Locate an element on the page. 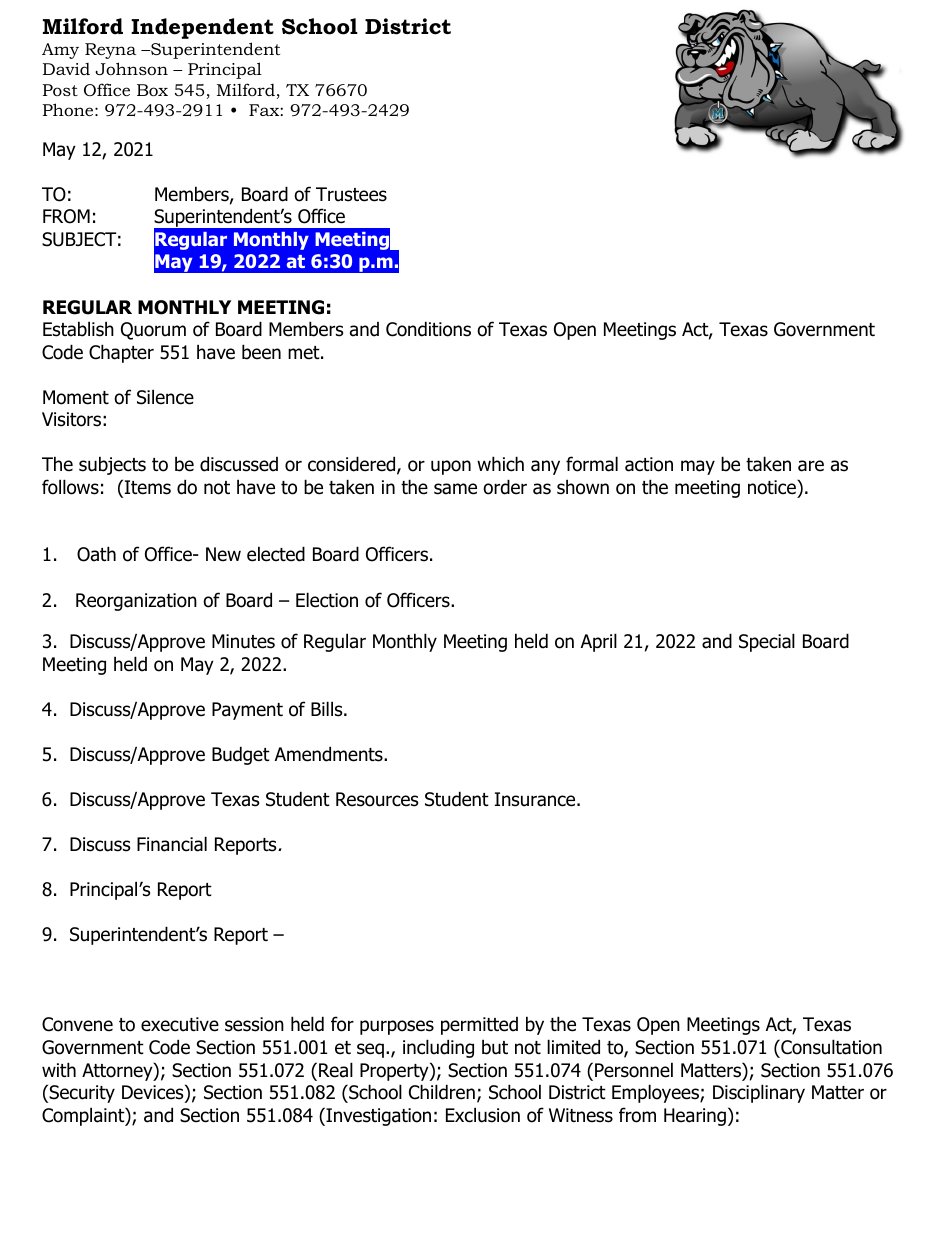 Image resolution: width=952 pixels, height=1233 pixels. Children is located at coordinates (442, 1092).
